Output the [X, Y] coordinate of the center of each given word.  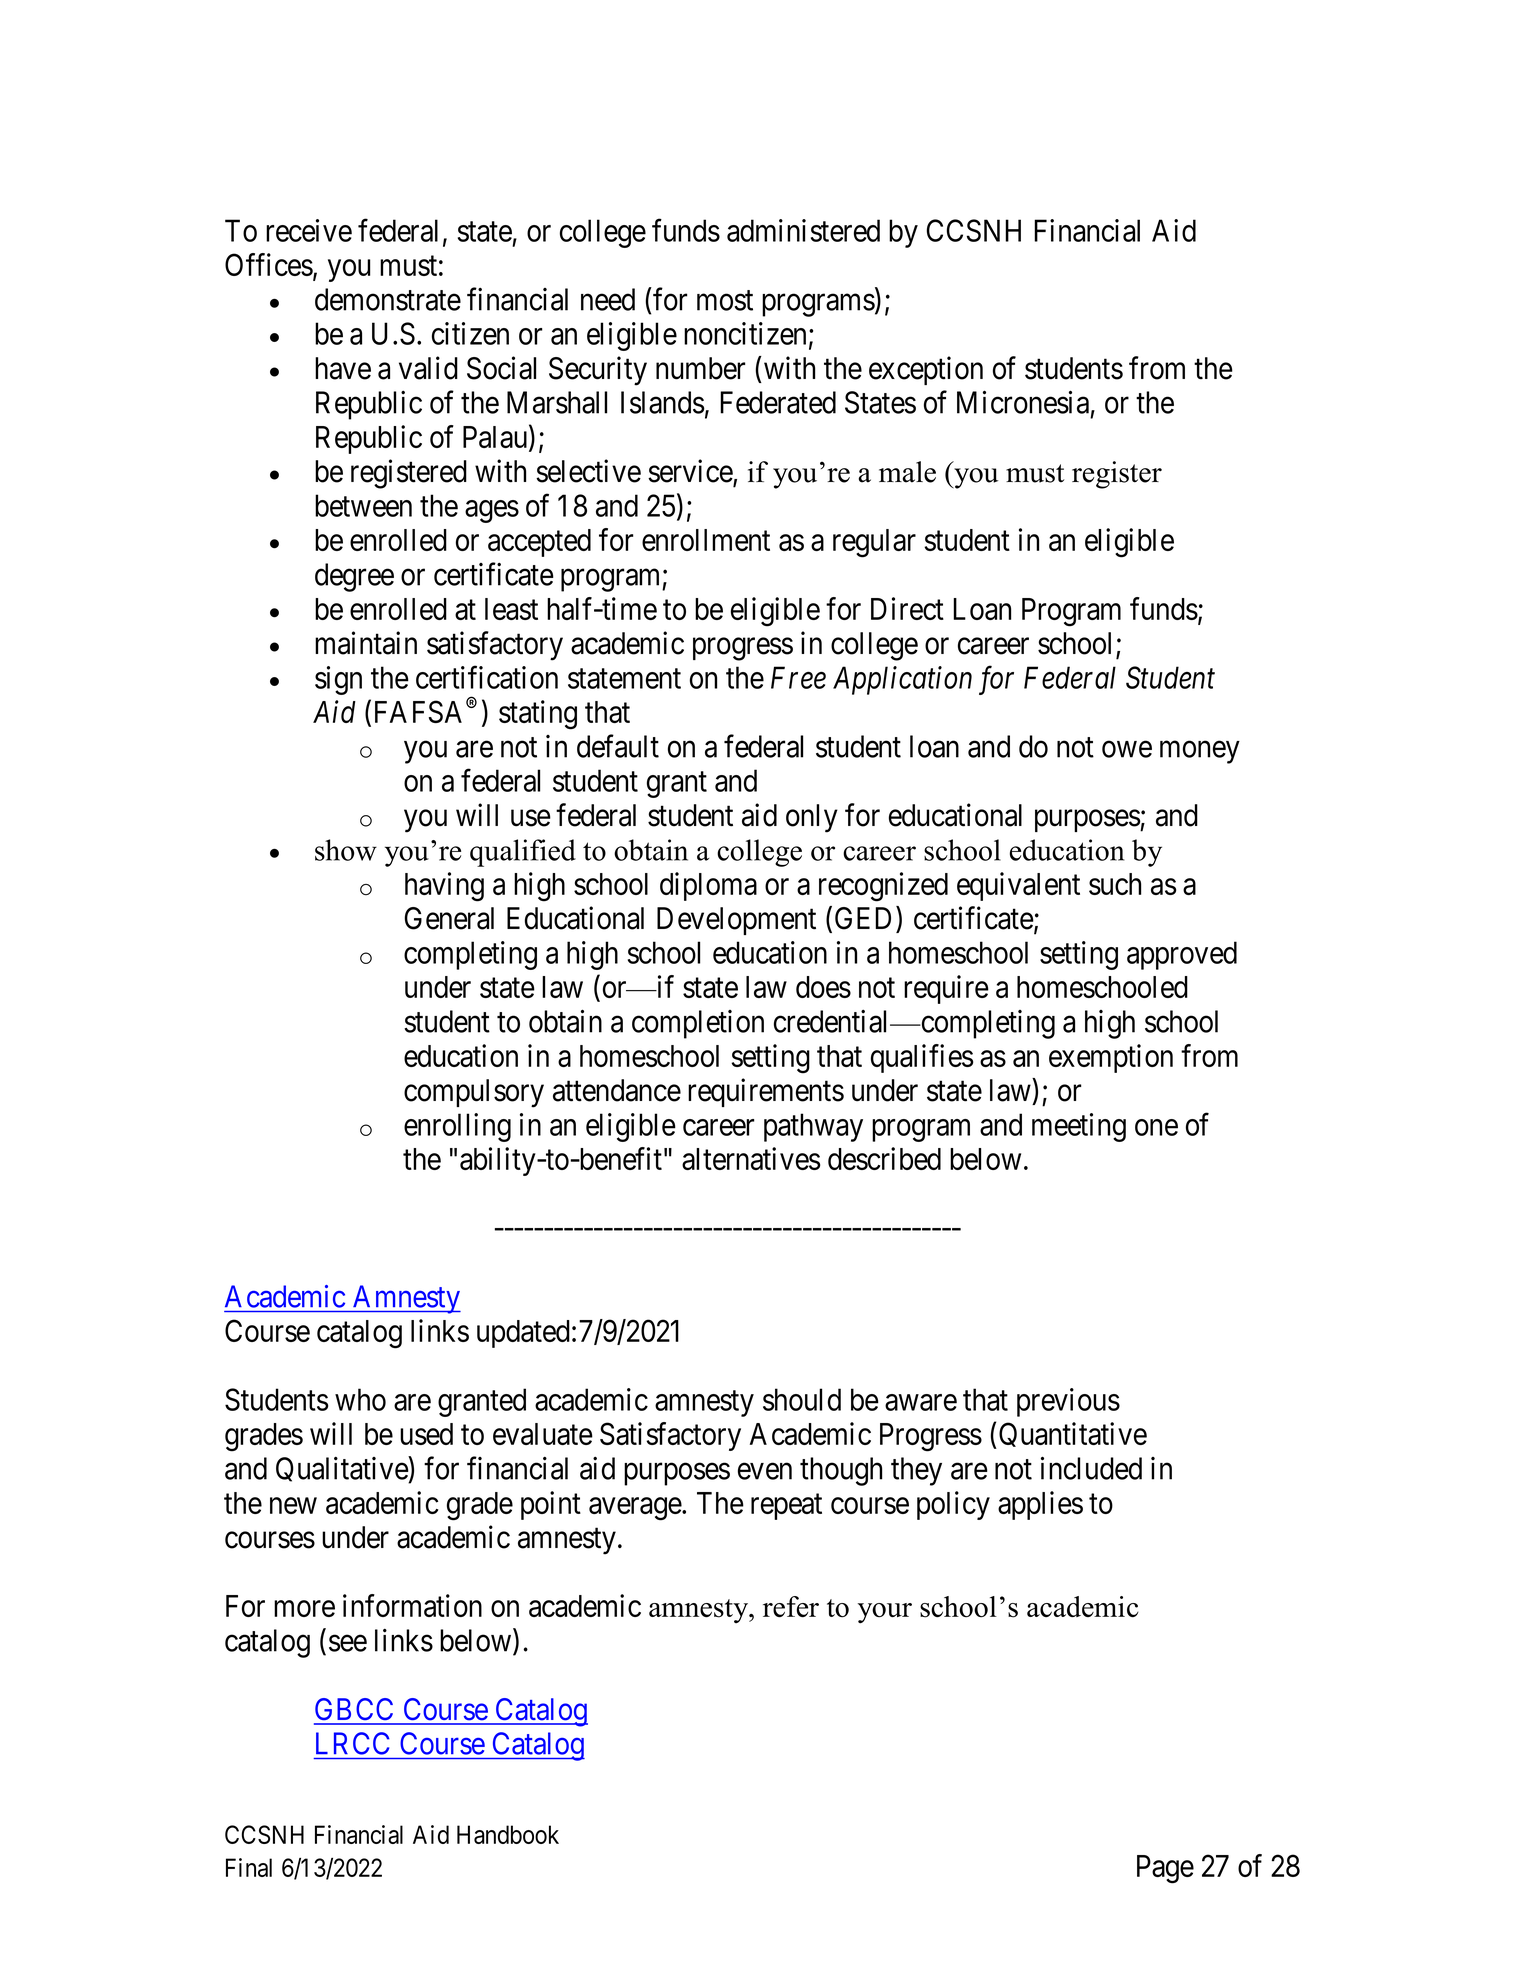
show [346, 850]
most [725, 301]
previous [1068, 1402]
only [812, 818]
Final [249, 1867]
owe [1127, 749]
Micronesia [1023, 402]
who [360, 1399]
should [802, 1399]
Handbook [508, 1834]
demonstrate [388, 299]
